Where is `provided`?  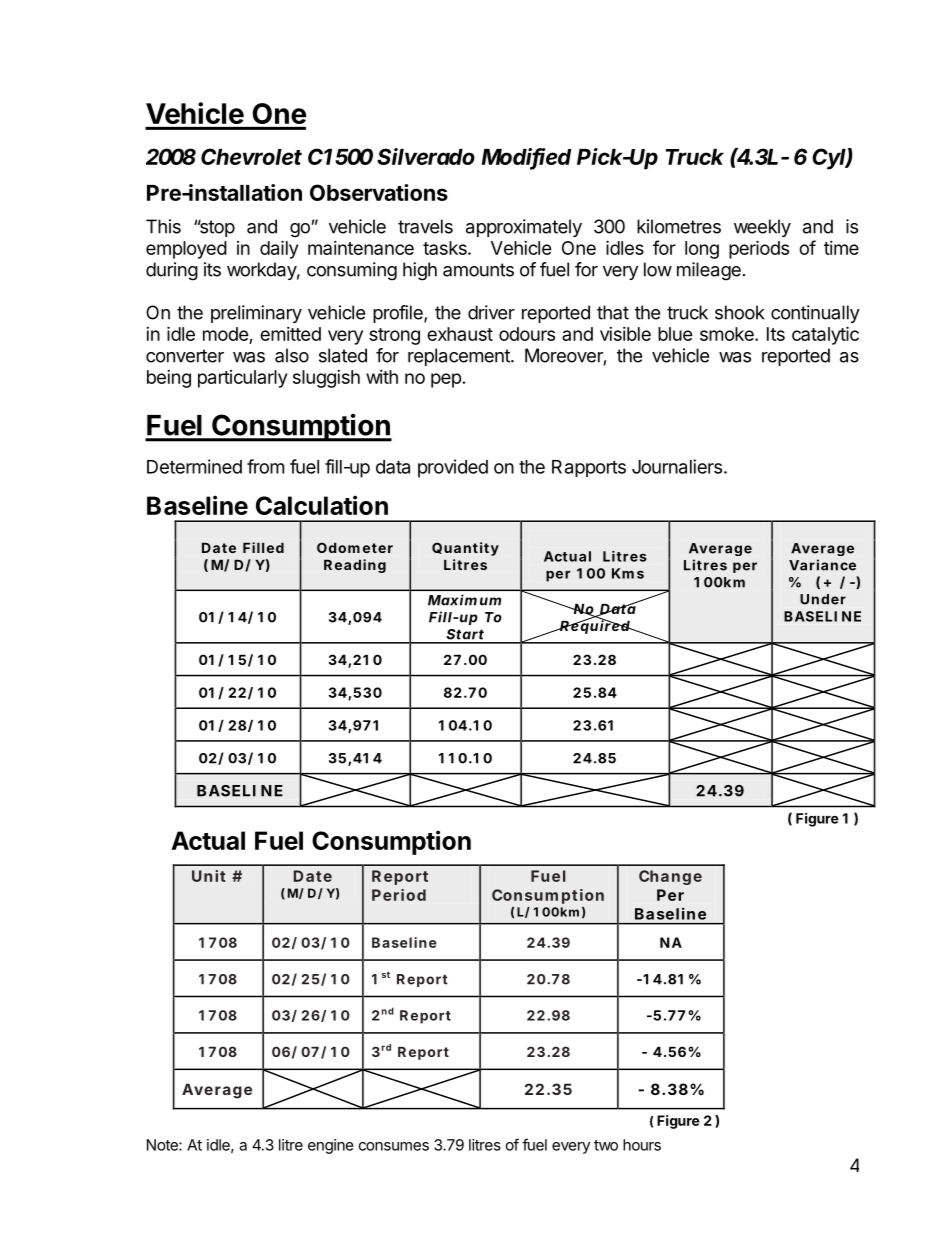 provided is located at coordinates (453, 468).
